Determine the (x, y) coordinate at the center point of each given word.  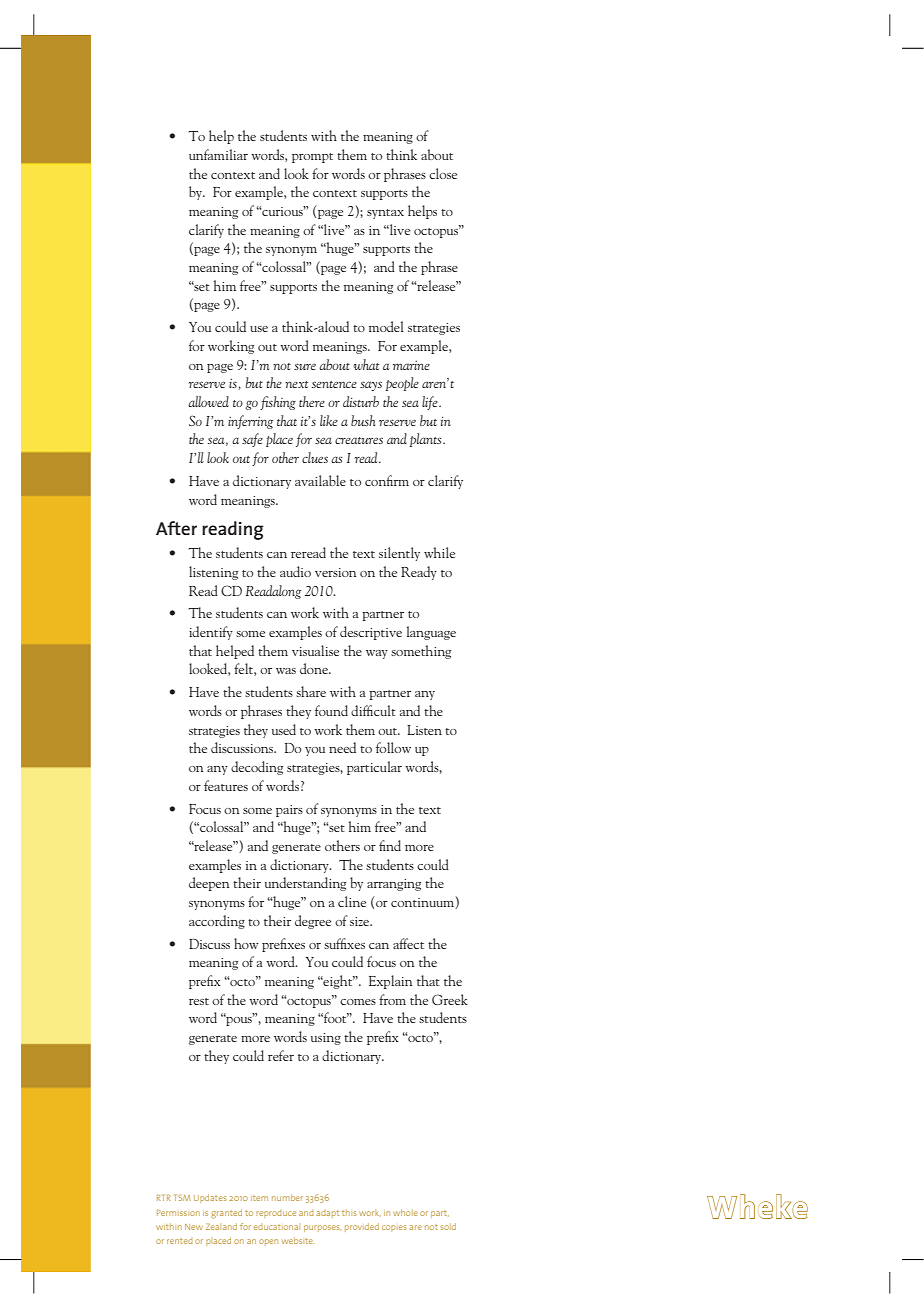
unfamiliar (218, 154)
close (443, 173)
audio (295, 571)
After (176, 528)
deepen (209, 884)
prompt (312, 158)
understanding (305, 884)
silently (399, 554)
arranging (394, 885)
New (194, 1227)
